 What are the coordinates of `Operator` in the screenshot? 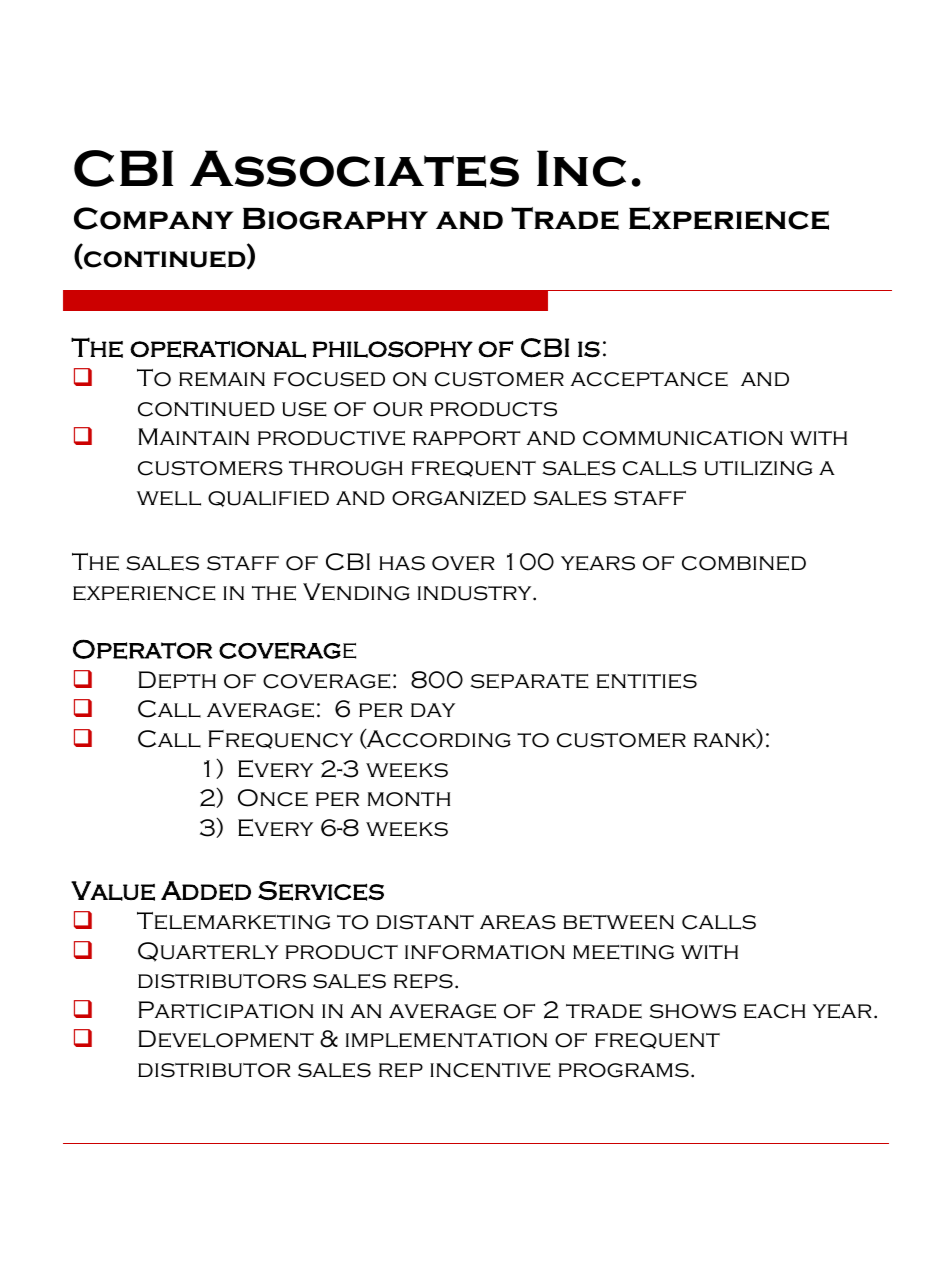 It's located at (142, 649).
